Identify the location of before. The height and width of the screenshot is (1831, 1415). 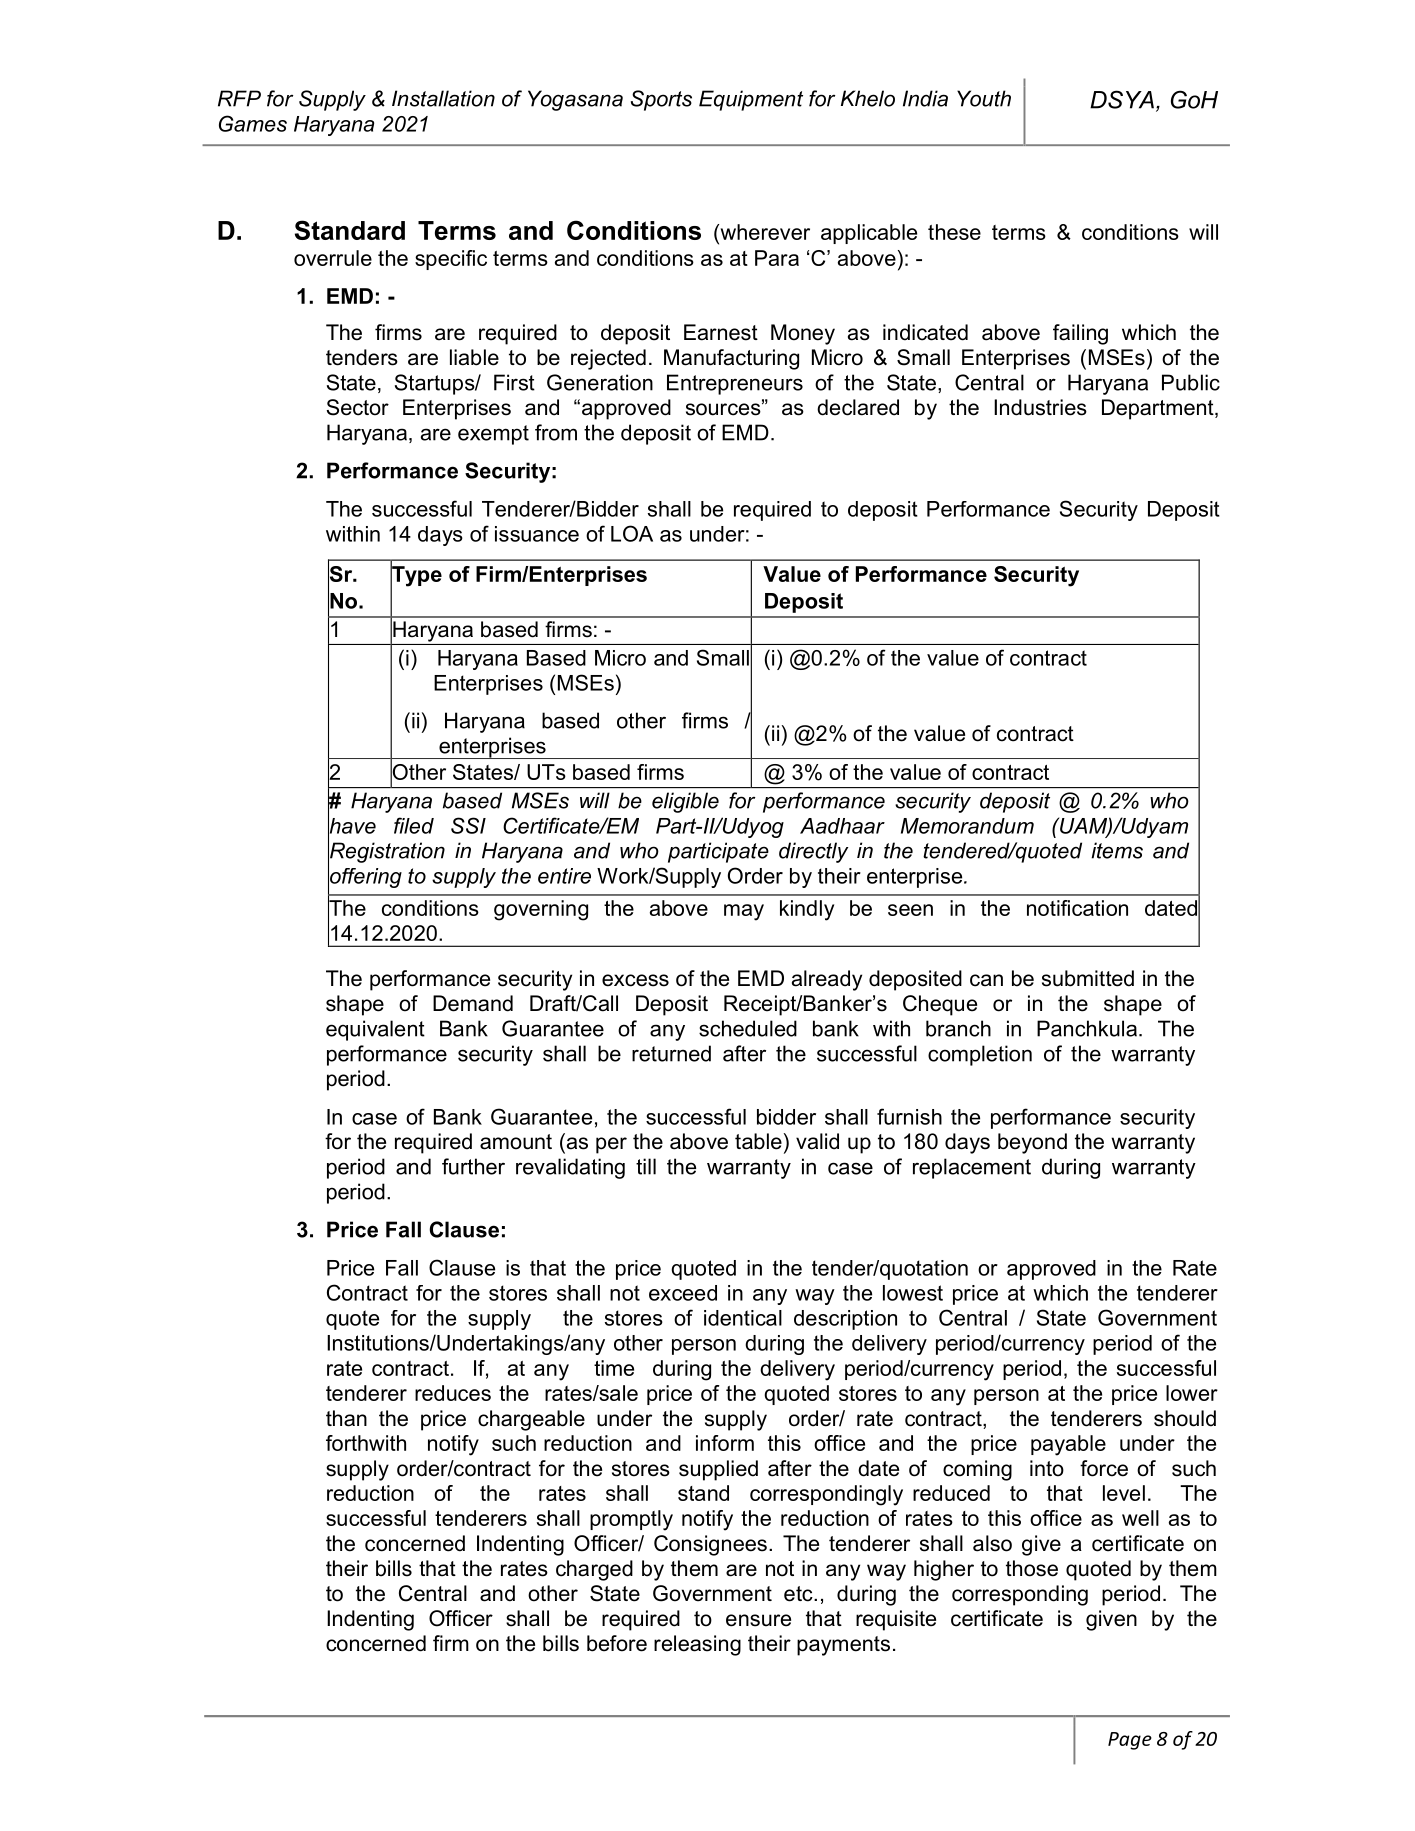
(617, 1643).
